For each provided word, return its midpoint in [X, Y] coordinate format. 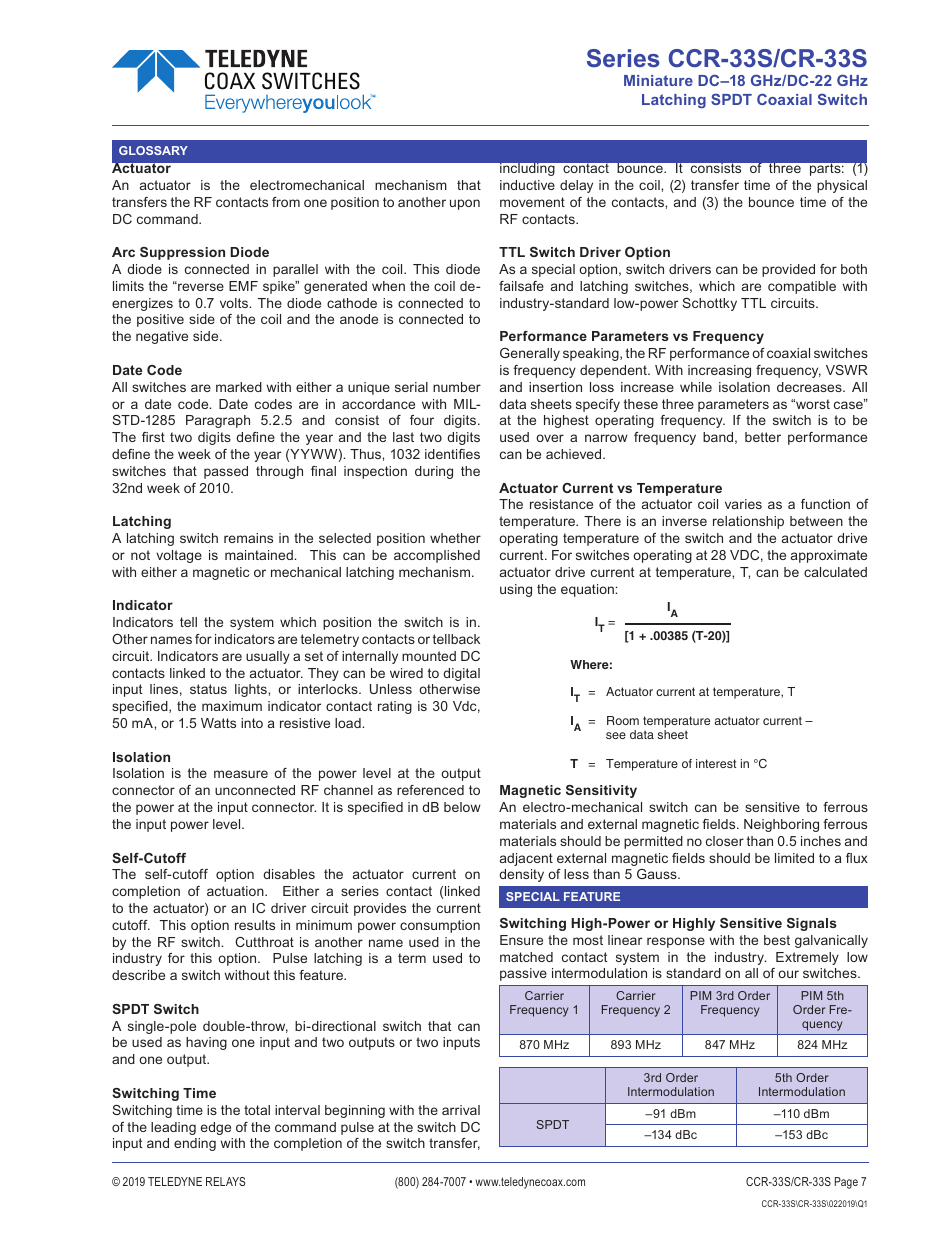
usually [268, 657]
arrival [461, 1110]
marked [239, 387]
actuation [236, 891]
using [516, 590]
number [457, 387]
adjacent [526, 859]
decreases [810, 387]
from [286, 202]
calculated [835, 572]
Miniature [658, 80]
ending [195, 1144]
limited [794, 858]
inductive [527, 185]
